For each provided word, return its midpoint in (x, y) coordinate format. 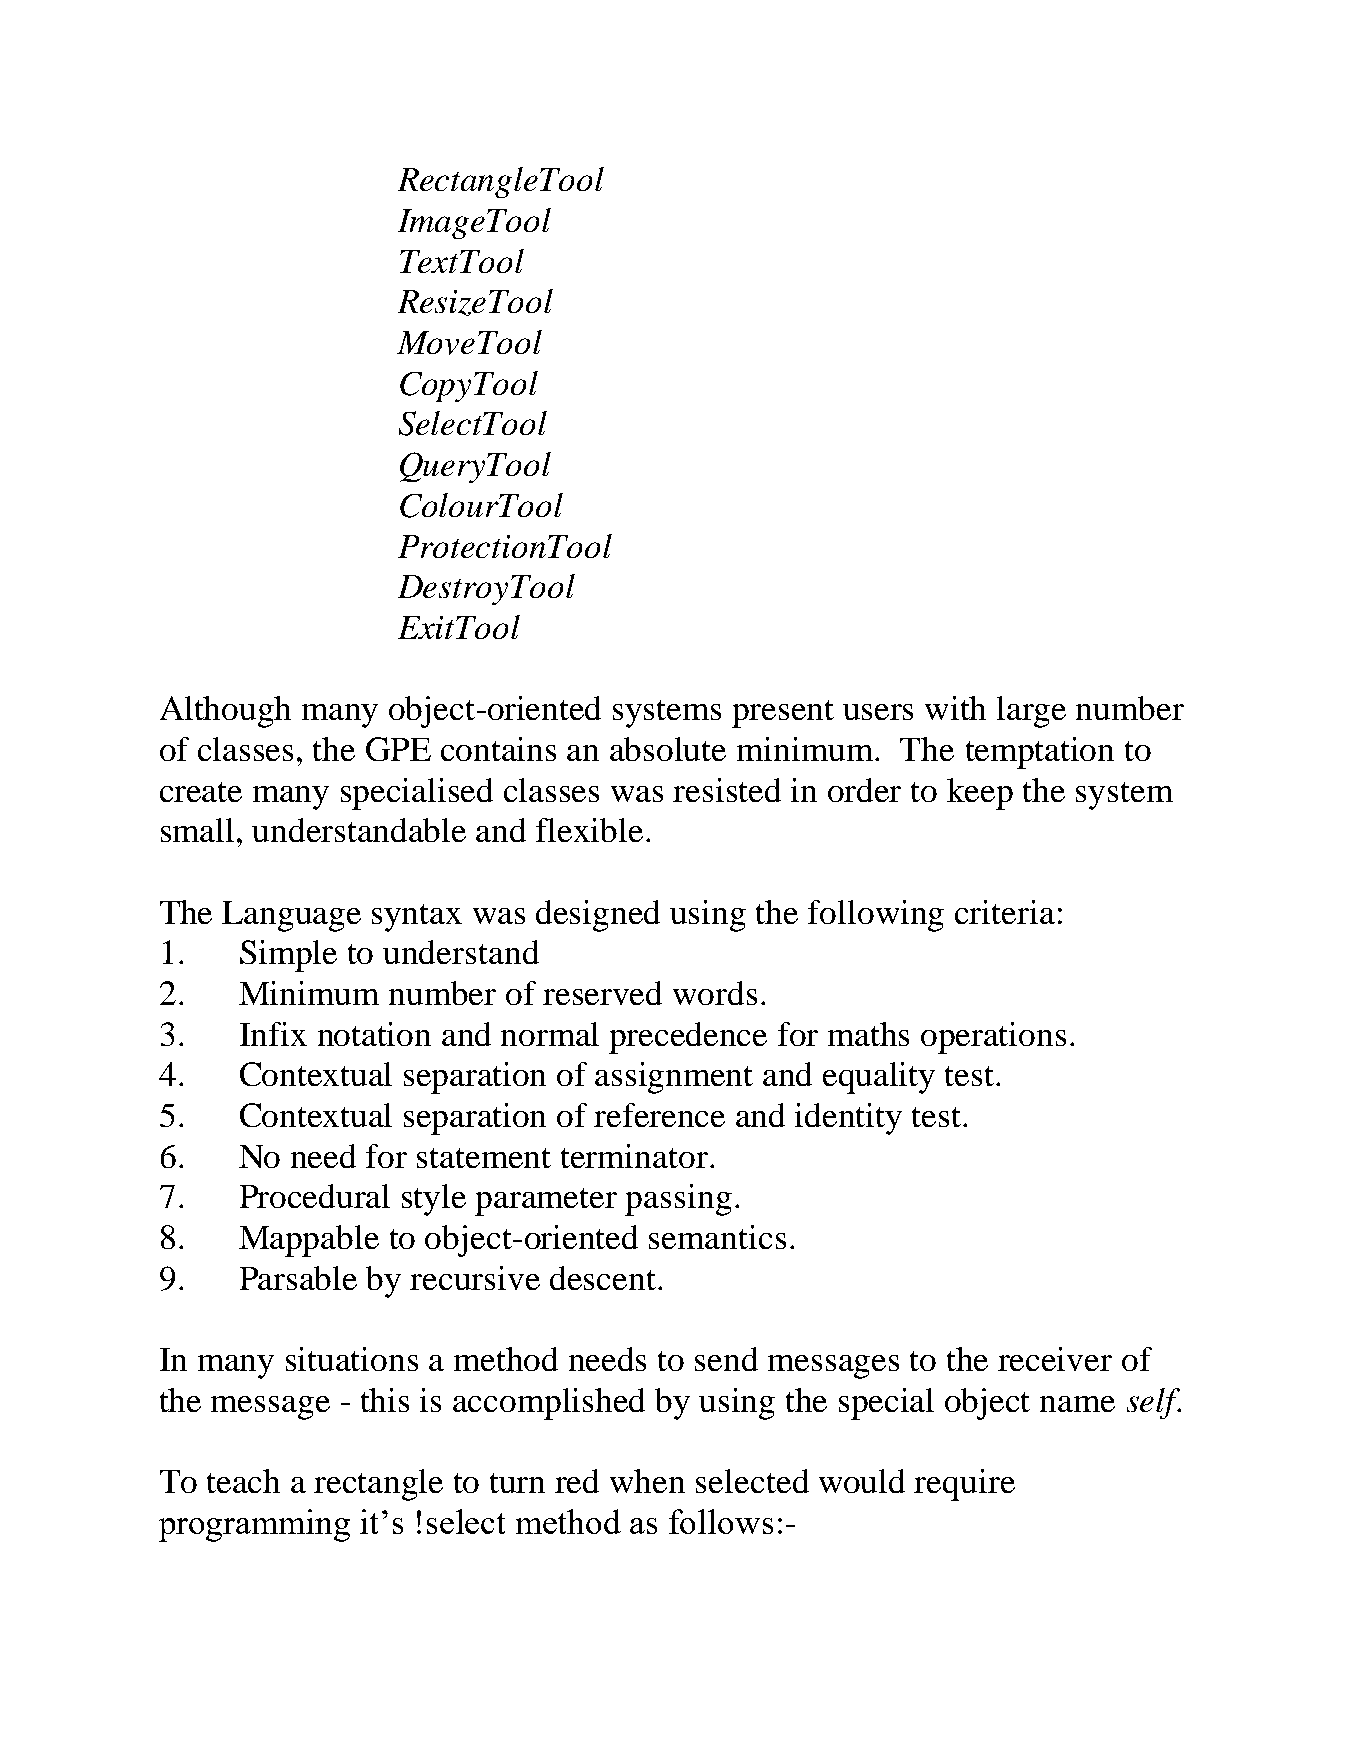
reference (659, 1115)
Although (225, 712)
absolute (668, 749)
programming (254, 1525)
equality (879, 1078)
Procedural (315, 1196)
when (647, 1481)
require (964, 1485)
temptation (1040, 753)
